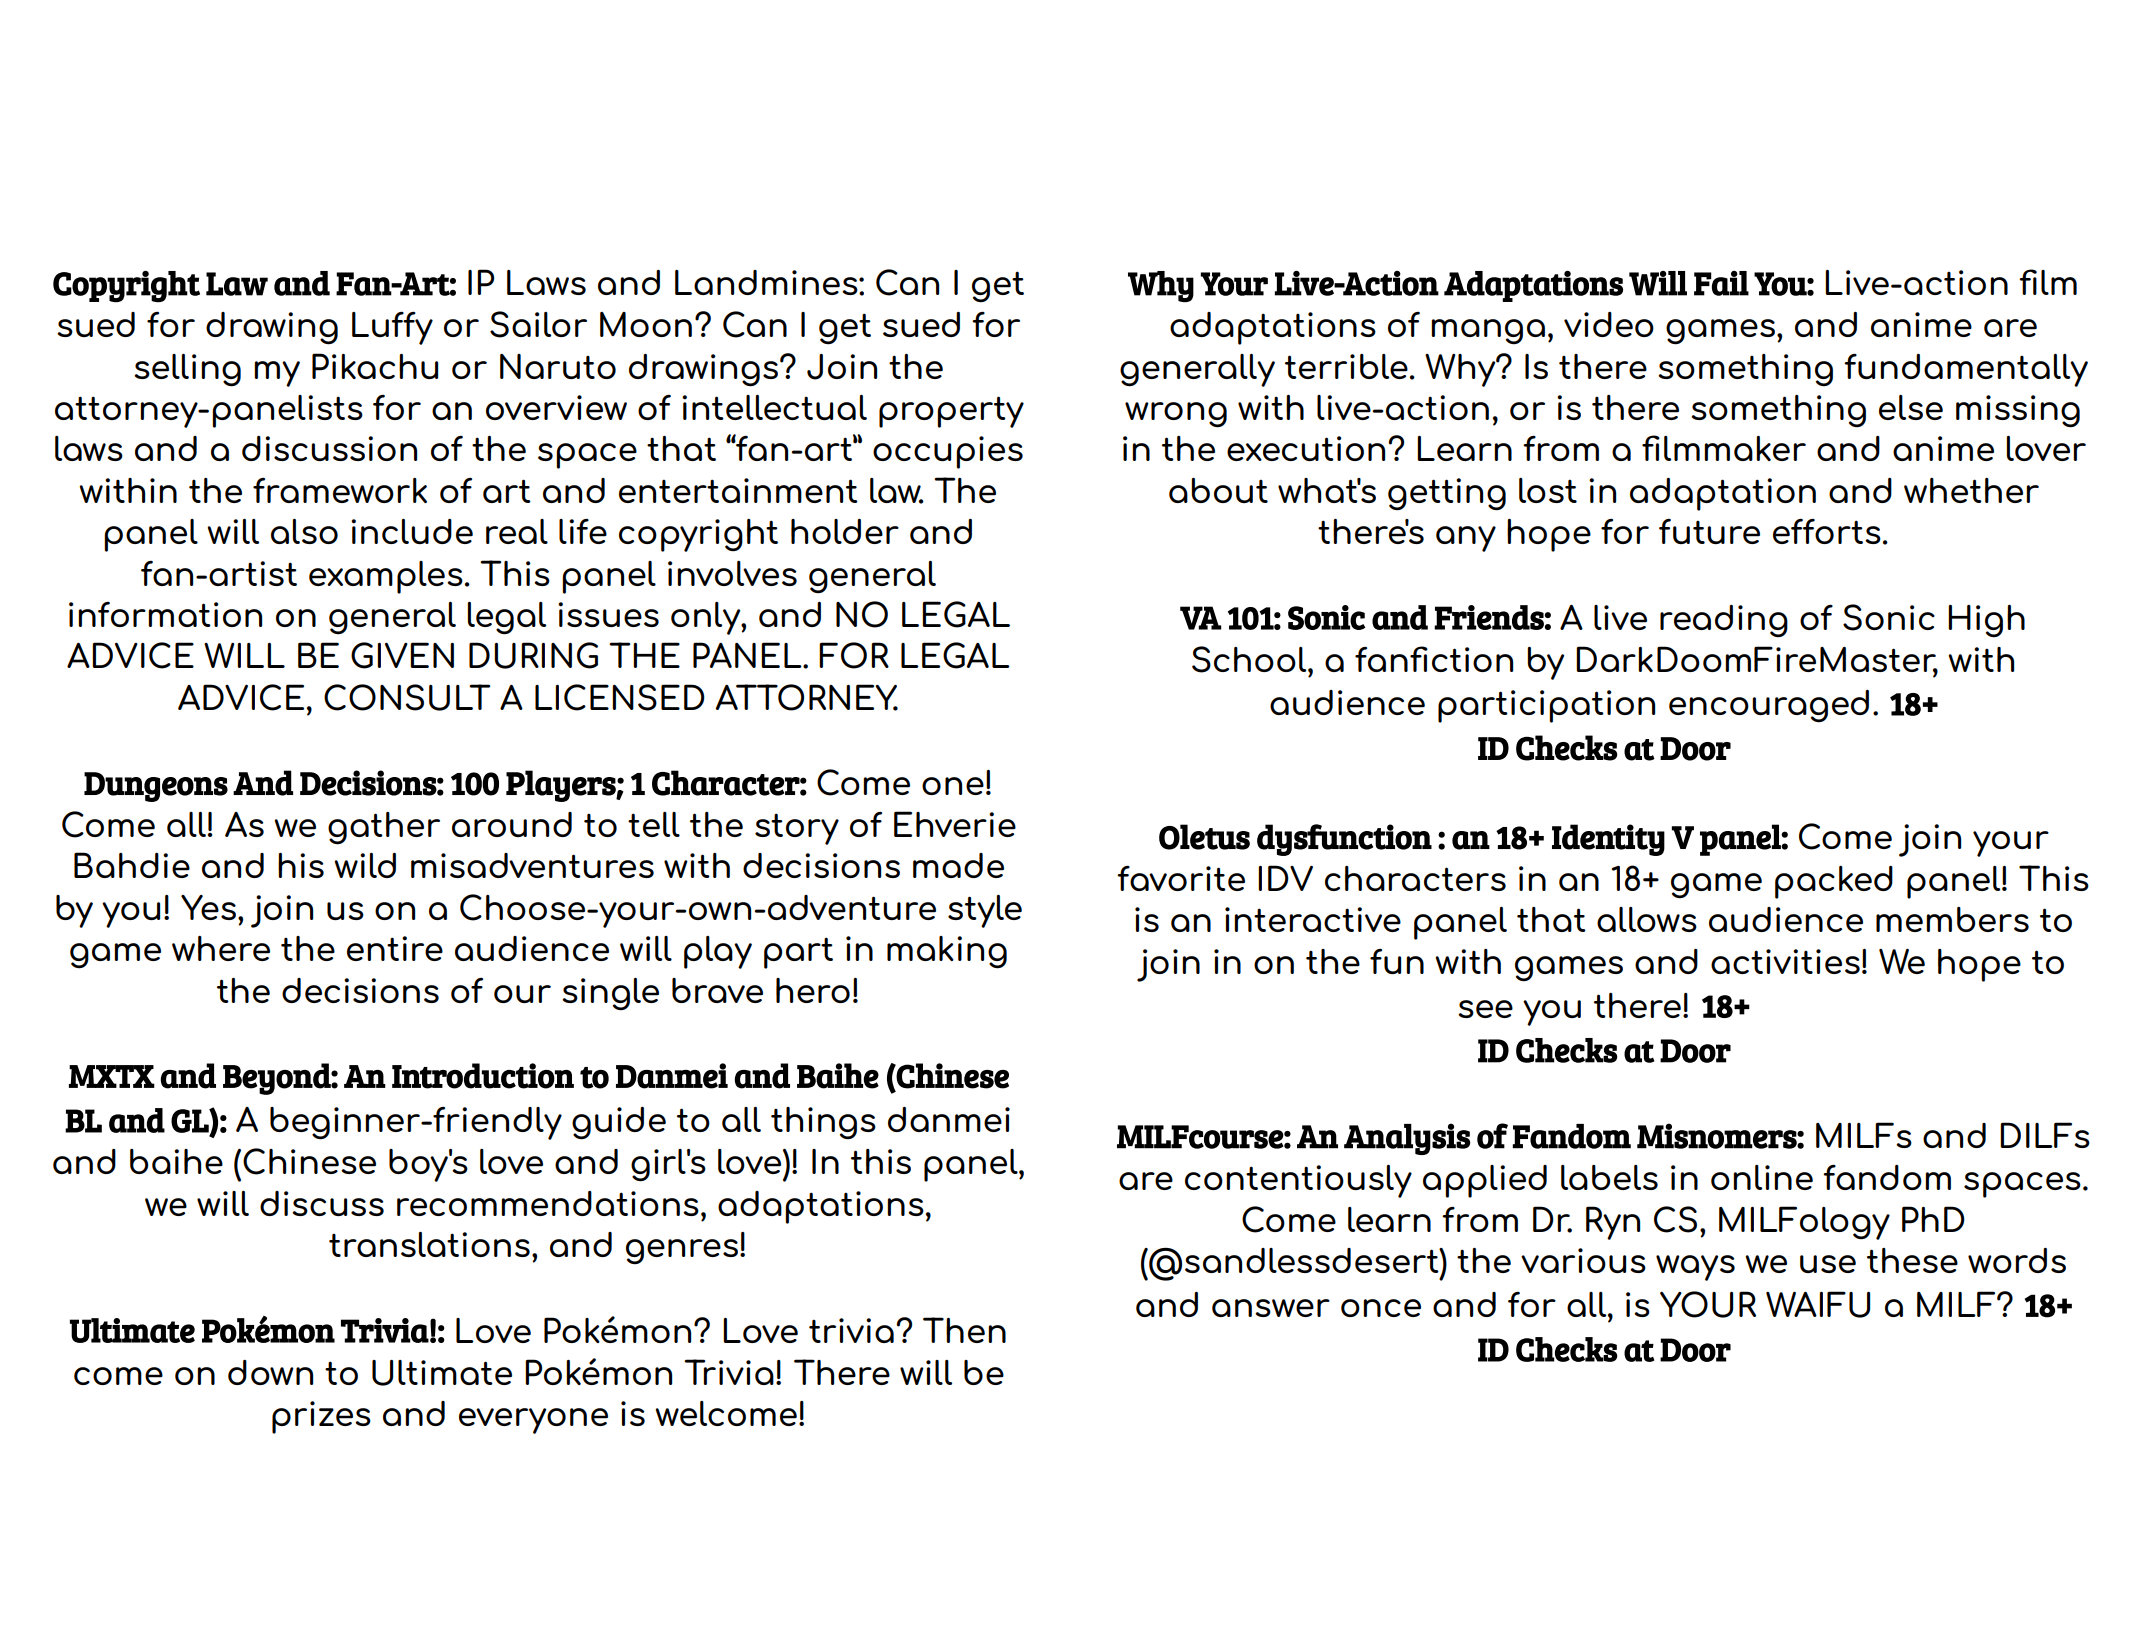 Image resolution: width=2130 pixels, height=1646 pixels. What do you see at coordinates (1721, 283) in the page?
I see `Fail` at bounding box center [1721, 283].
